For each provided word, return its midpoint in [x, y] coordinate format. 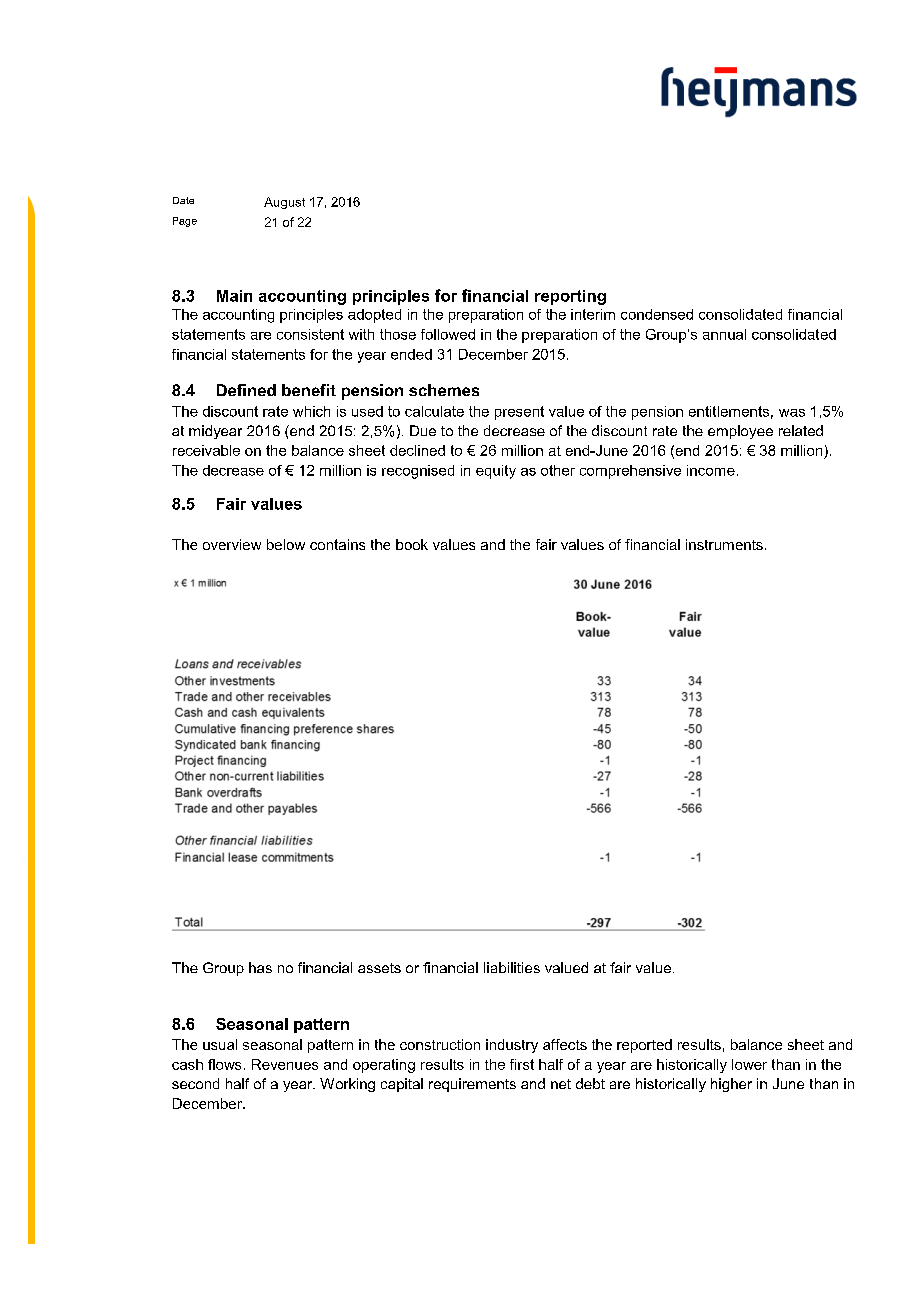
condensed [657, 314]
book [412, 544]
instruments [724, 544]
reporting [570, 297]
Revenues [285, 1064]
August [284, 203]
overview [232, 544]
